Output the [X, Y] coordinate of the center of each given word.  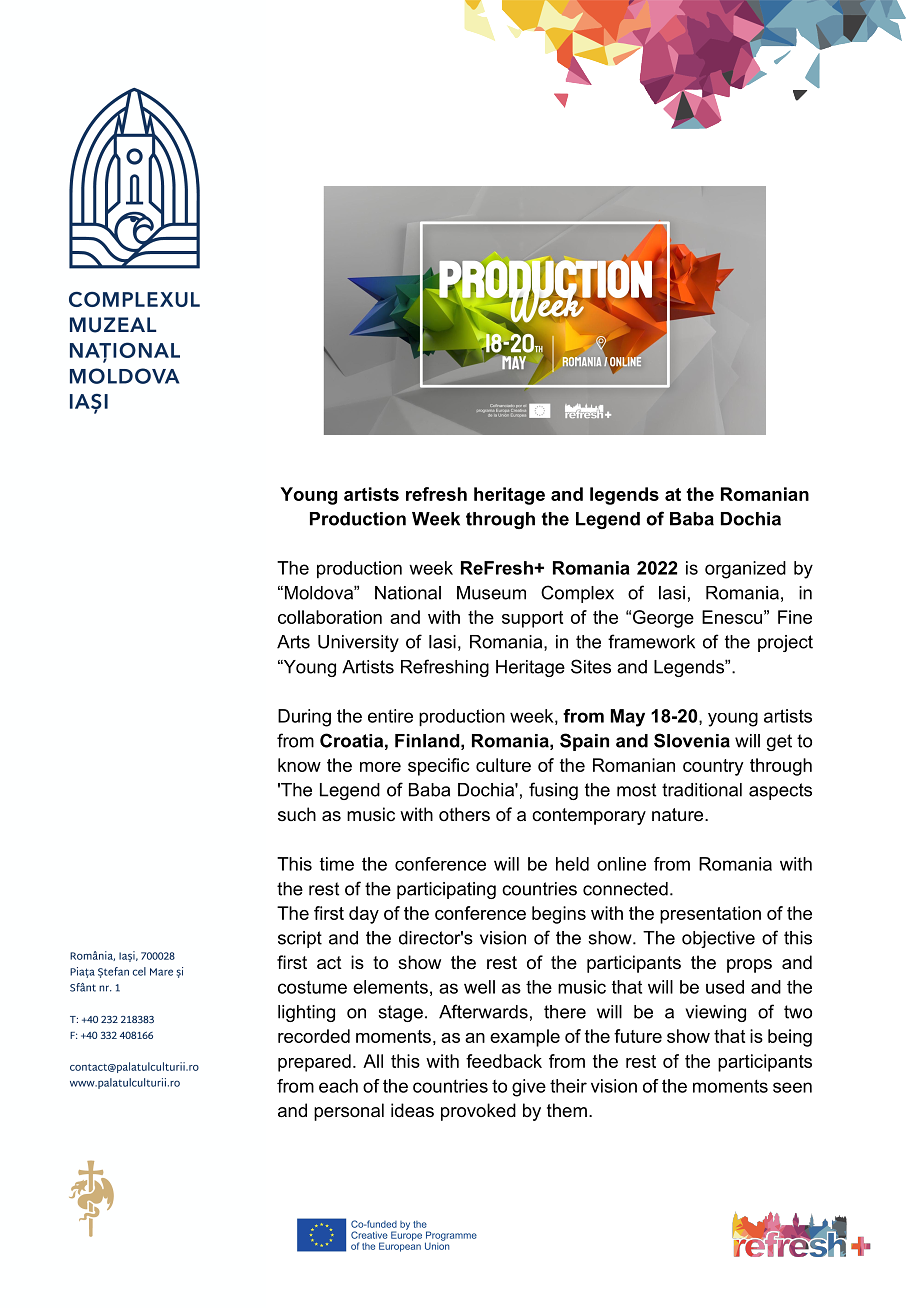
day [364, 915]
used [725, 987]
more [380, 767]
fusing [553, 791]
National [408, 593]
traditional [702, 790]
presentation [710, 915]
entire [390, 716]
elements [390, 987]
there [565, 1012]
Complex [577, 594]
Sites [591, 666]
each [338, 1086]
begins [559, 915]
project [785, 643]
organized [745, 570]
